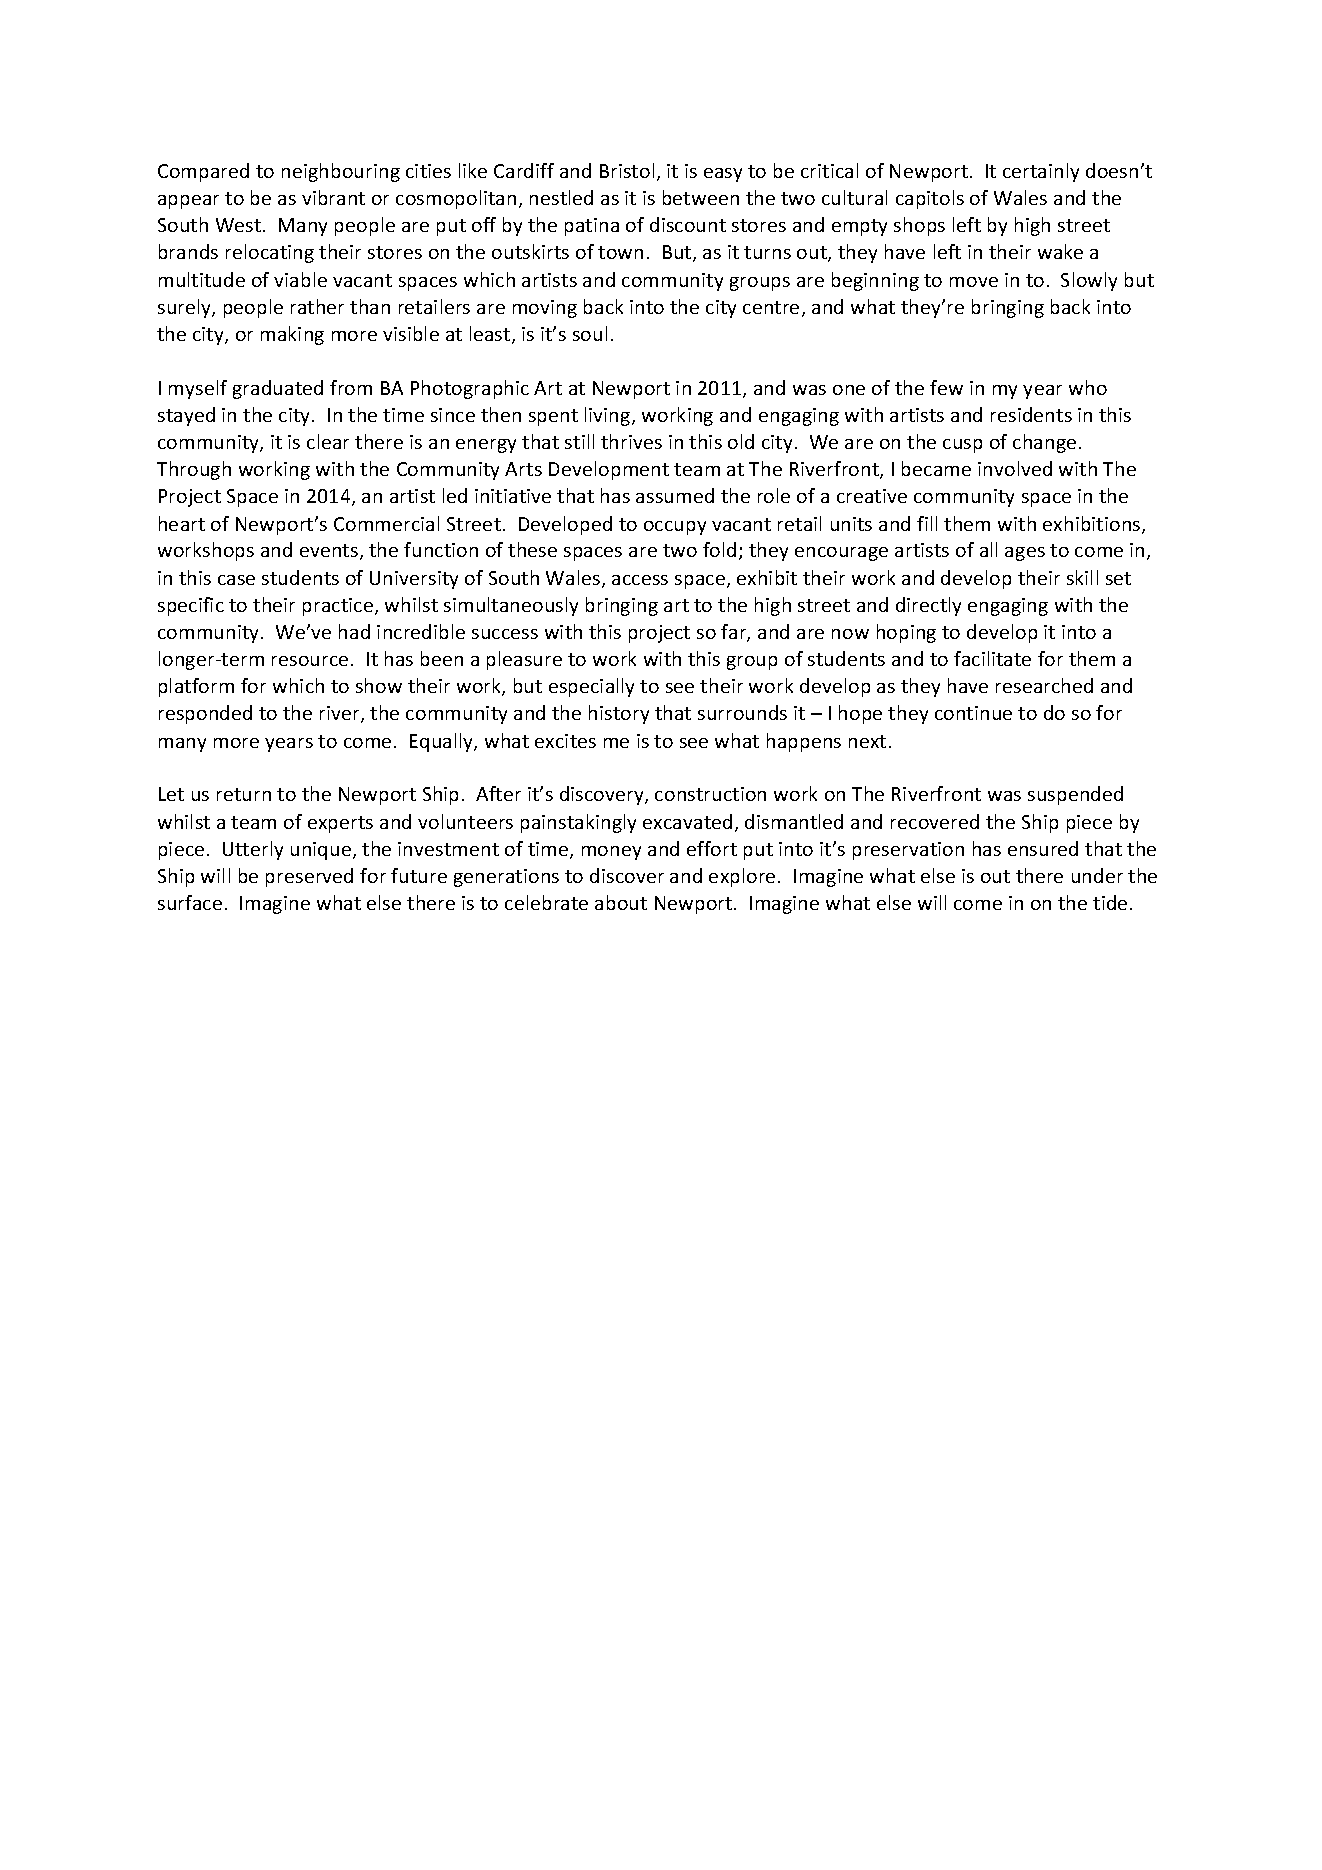 Image resolution: width=1322 pixels, height=1870 pixels. What do you see at coordinates (333, 197) in the page?
I see `vibrant` at bounding box center [333, 197].
